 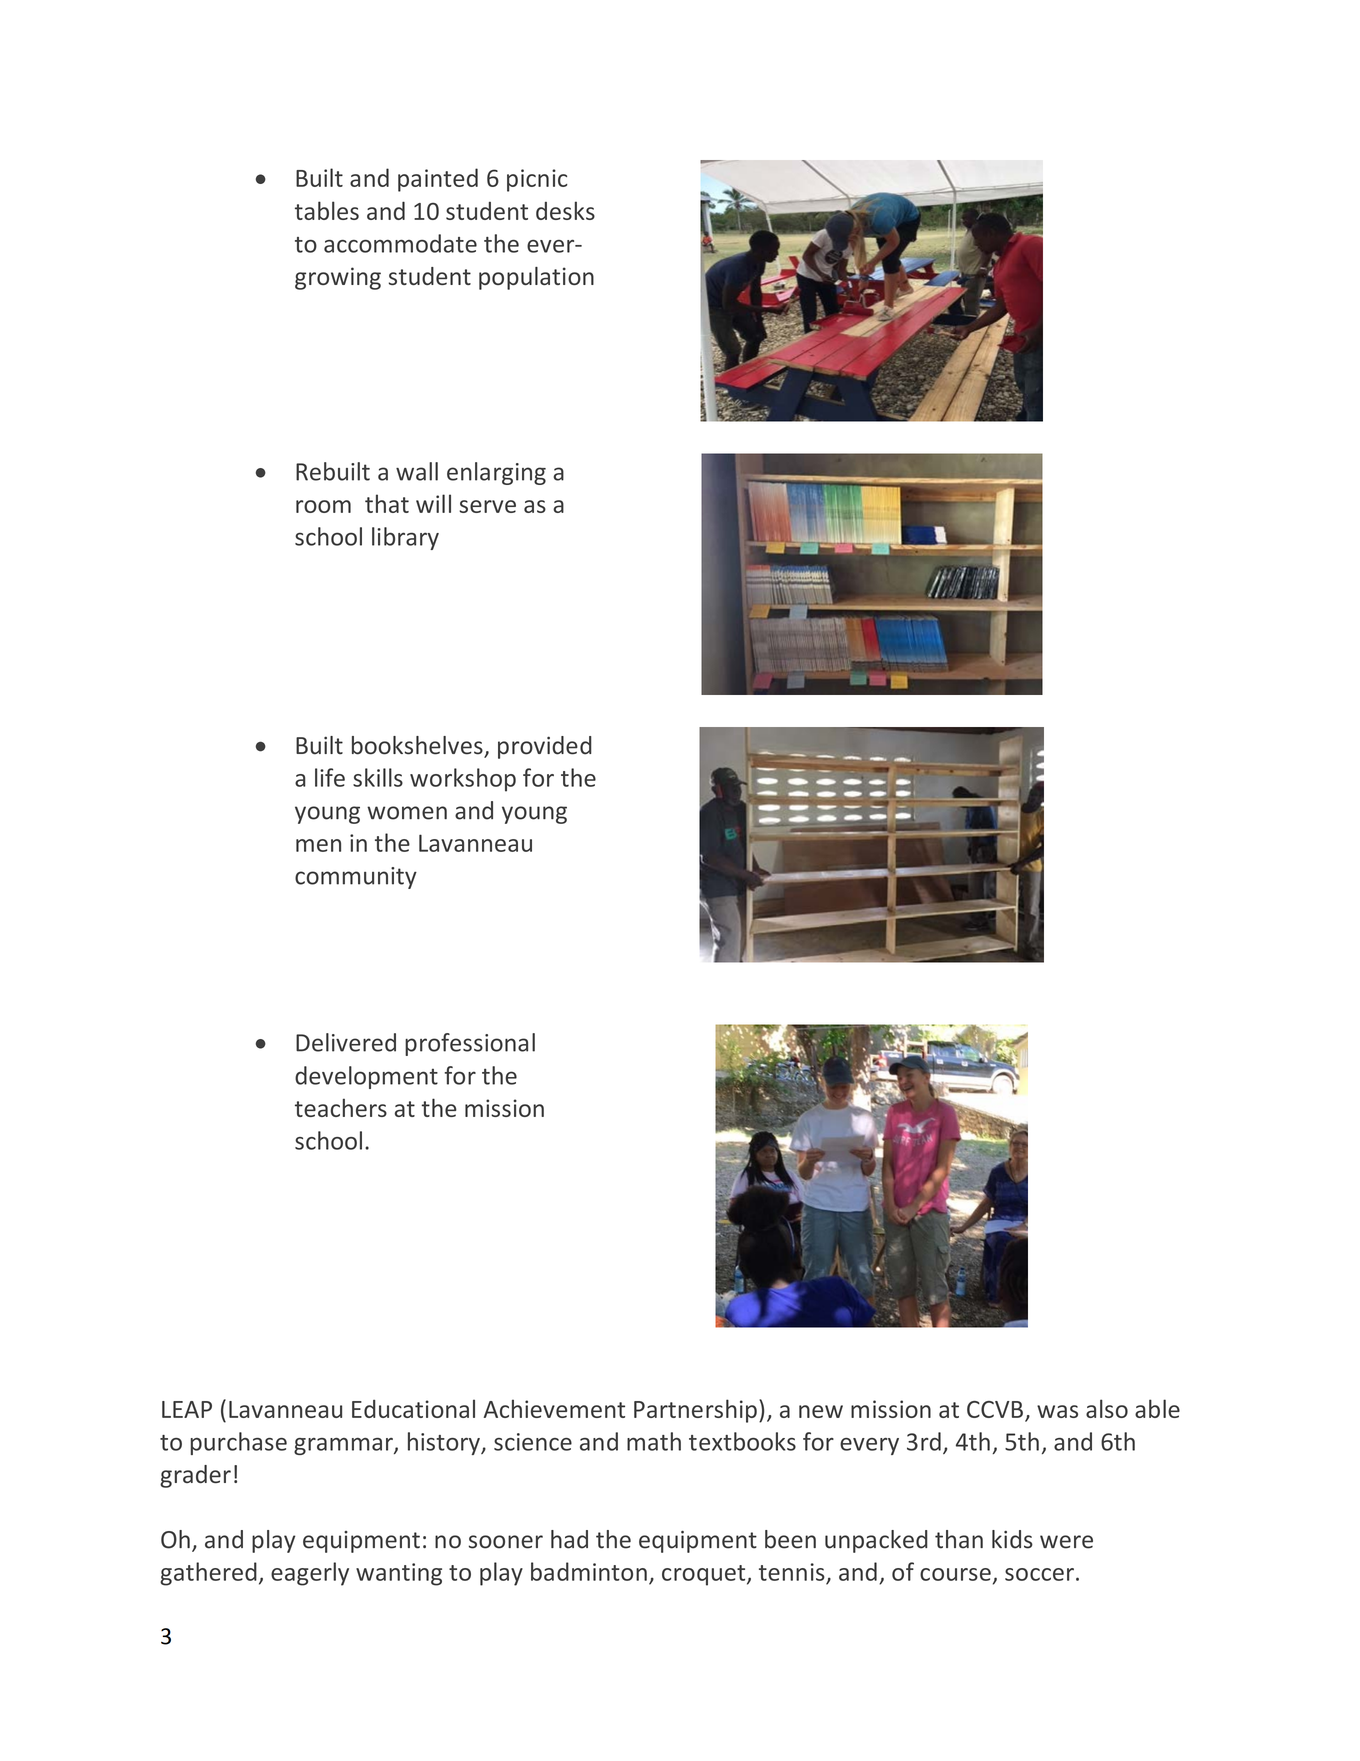 What do you see at coordinates (400, 243) in the page?
I see `accommodate` at bounding box center [400, 243].
